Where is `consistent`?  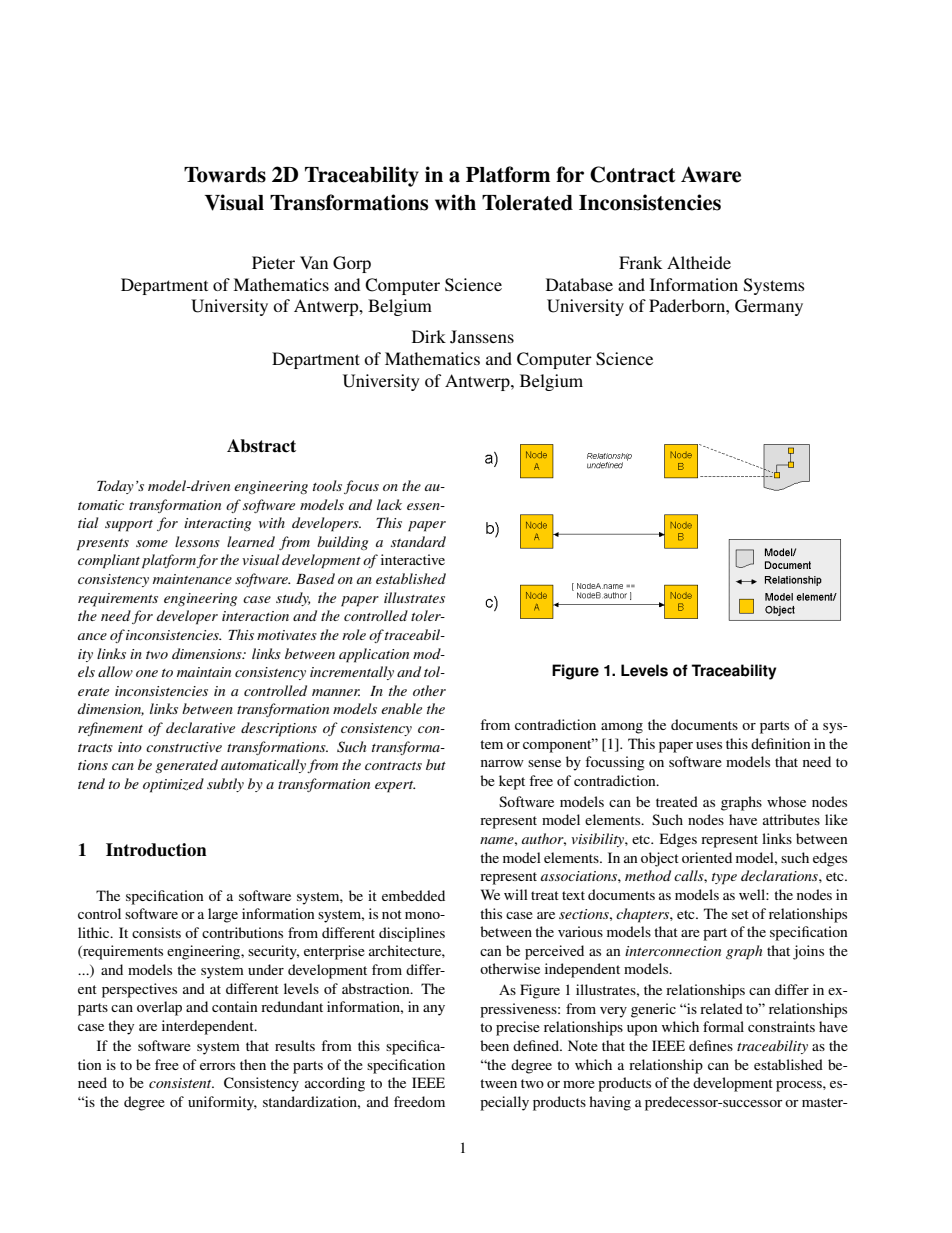 consistent is located at coordinates (181, 1083).
